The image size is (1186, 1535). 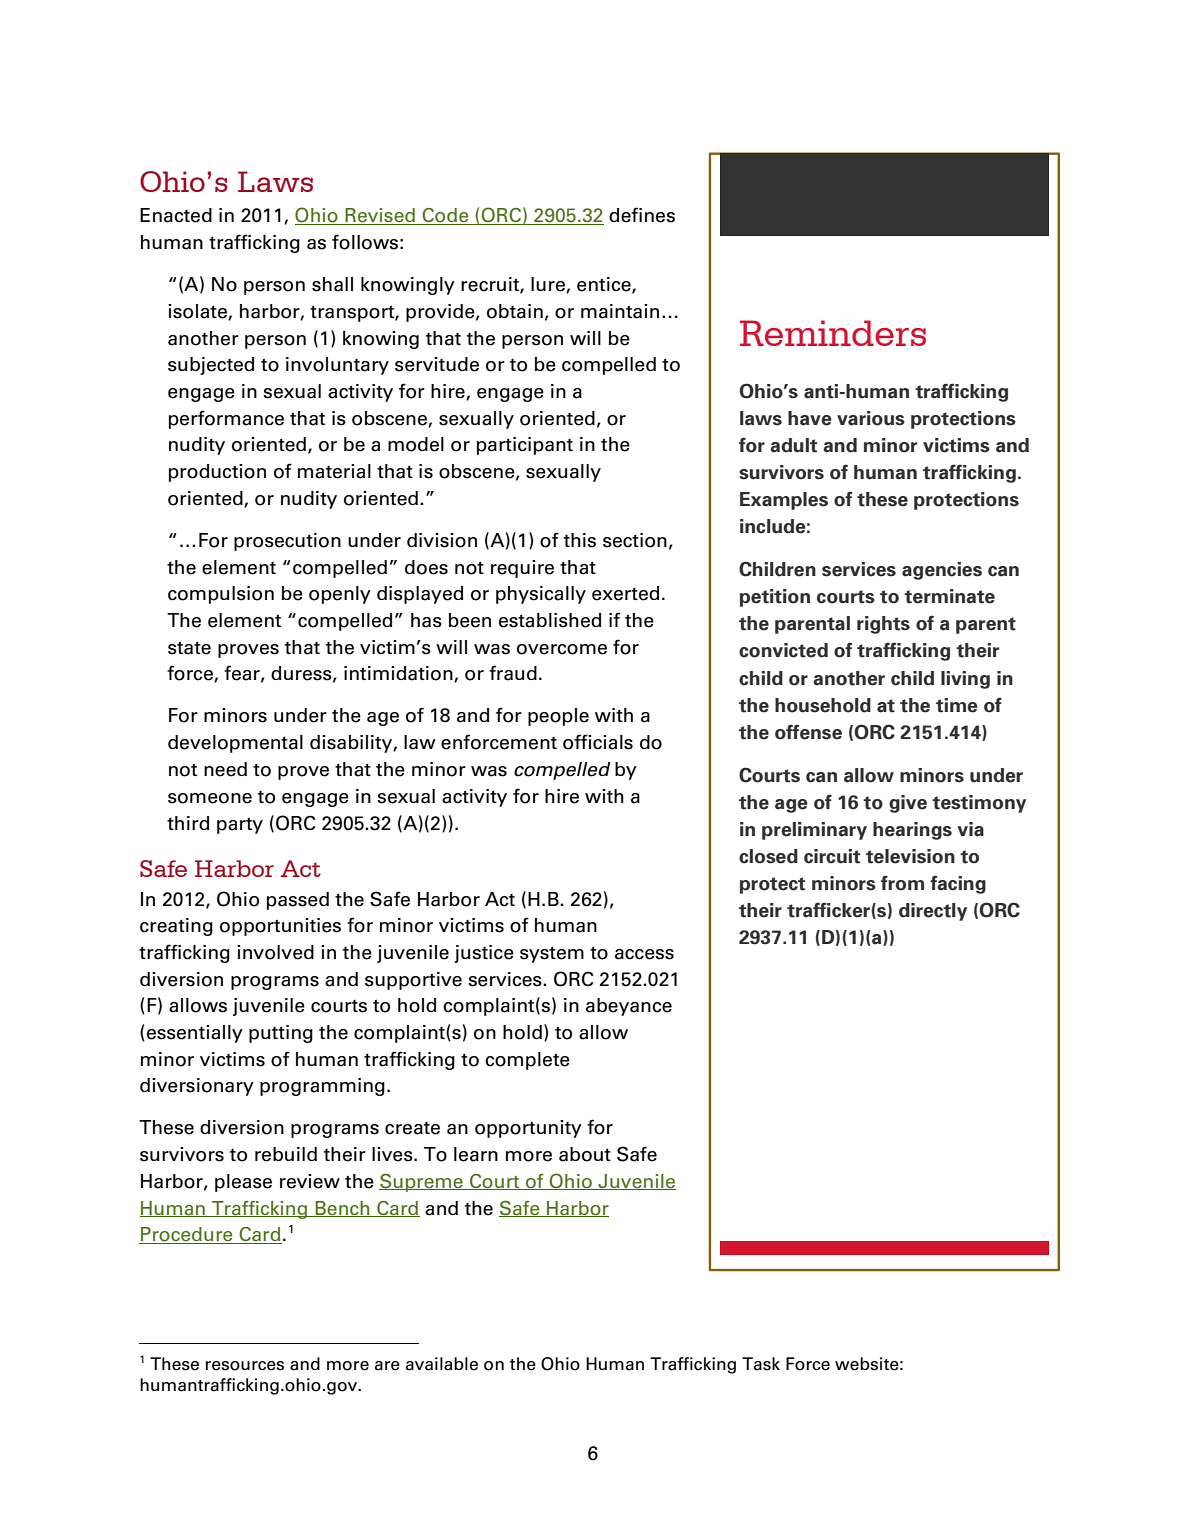 I want to click on Reminders, so click(x=833, y=333).
